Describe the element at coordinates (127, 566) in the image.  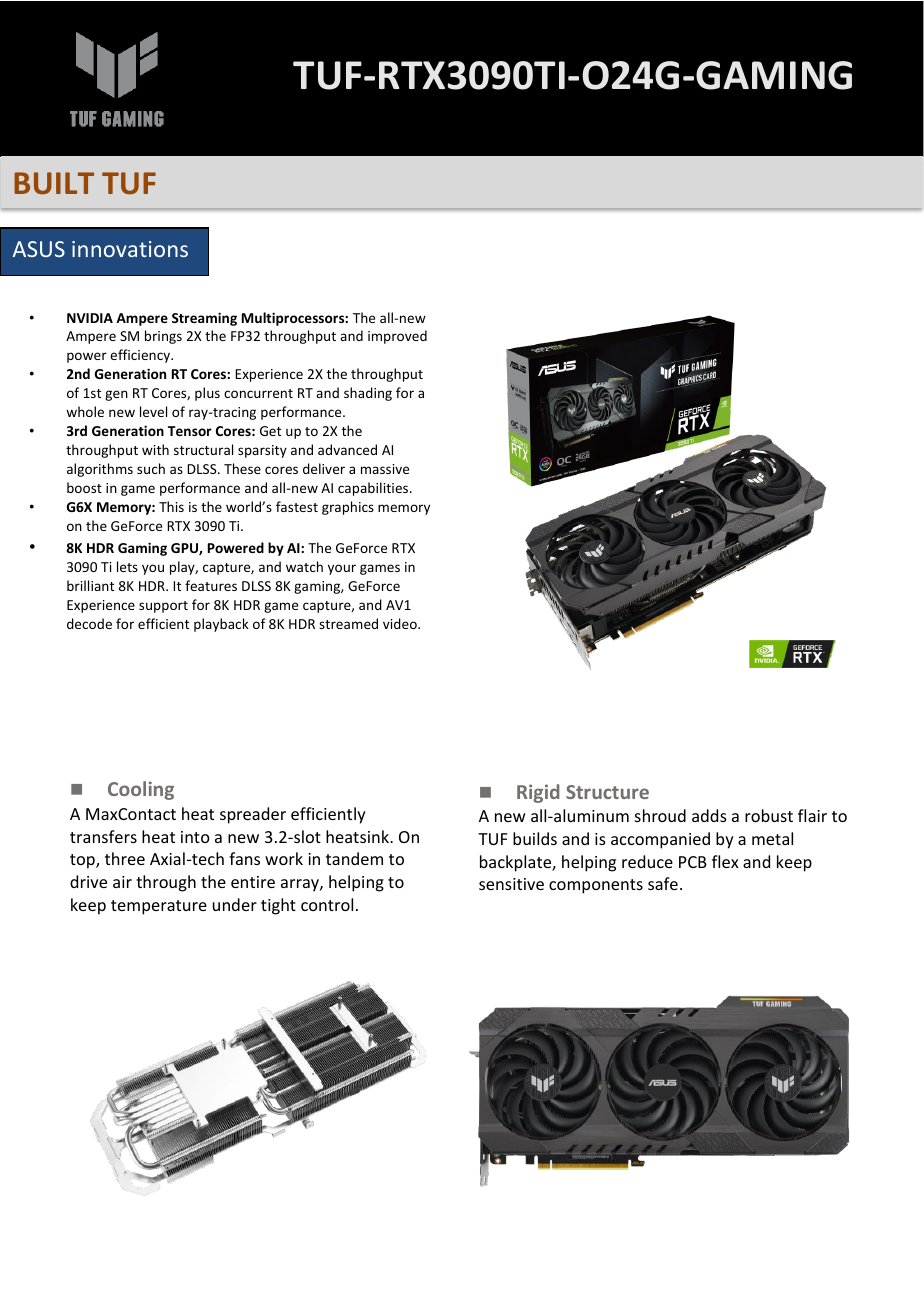
I see `lets` at that location.
